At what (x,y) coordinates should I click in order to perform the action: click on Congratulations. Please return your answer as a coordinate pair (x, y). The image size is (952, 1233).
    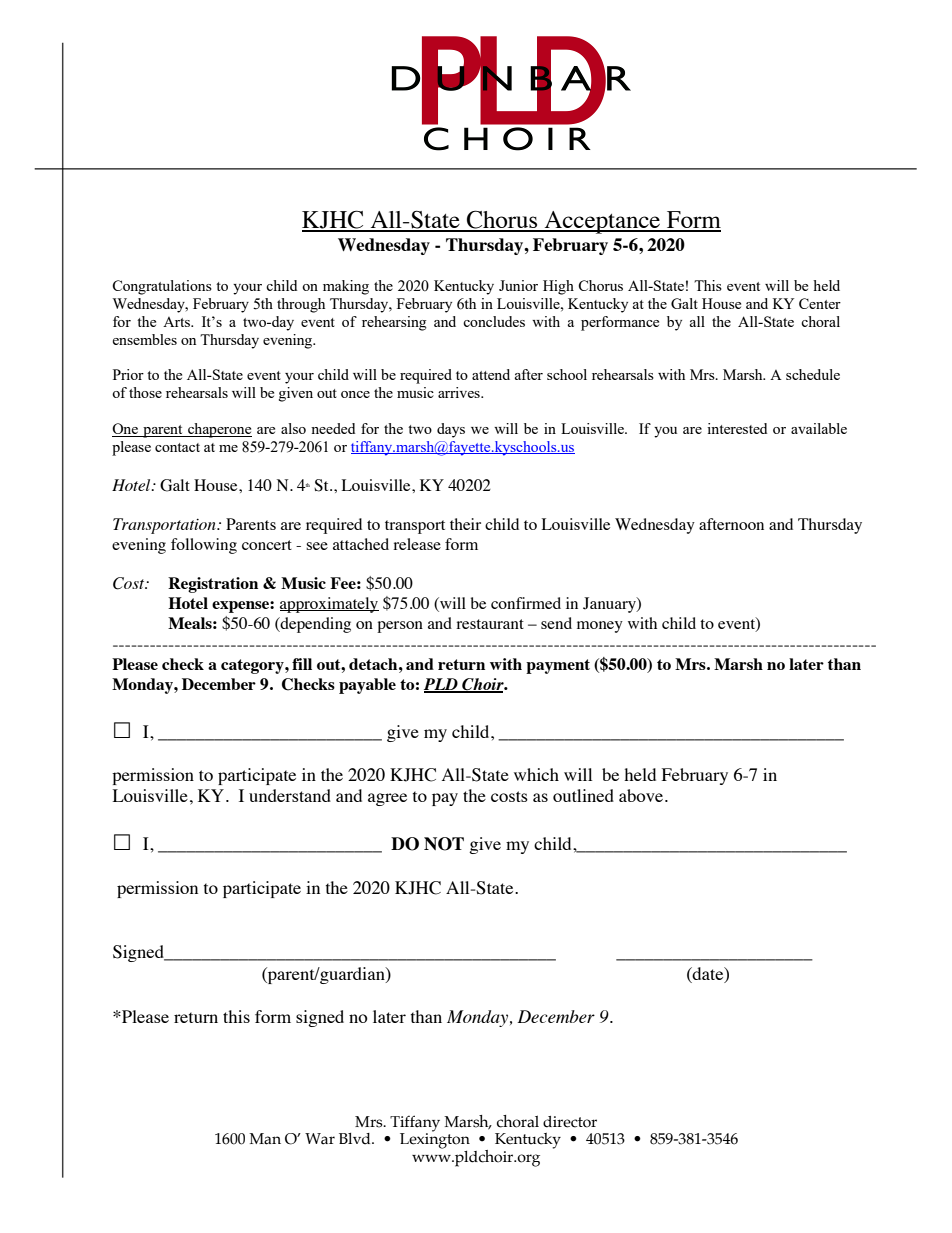
    Looking at the image, I should click on (162, 287).
